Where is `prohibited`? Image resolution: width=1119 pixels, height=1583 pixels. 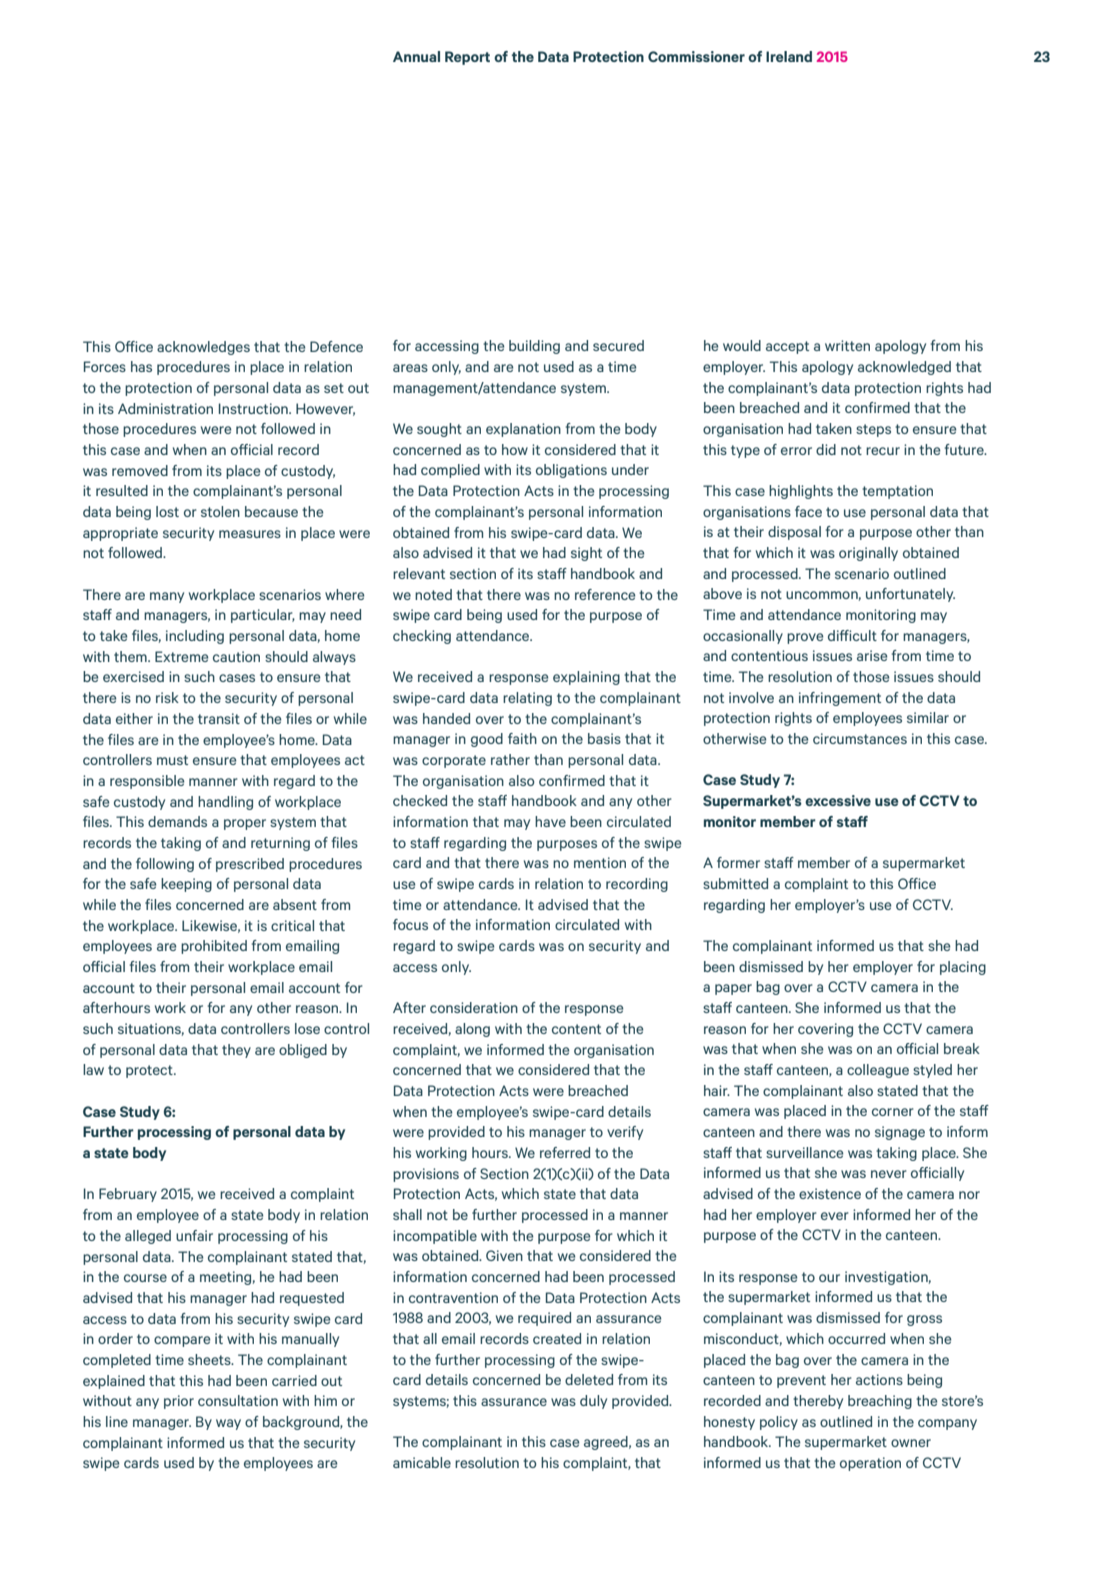
prohibited is located at coordinates (214, 947).
